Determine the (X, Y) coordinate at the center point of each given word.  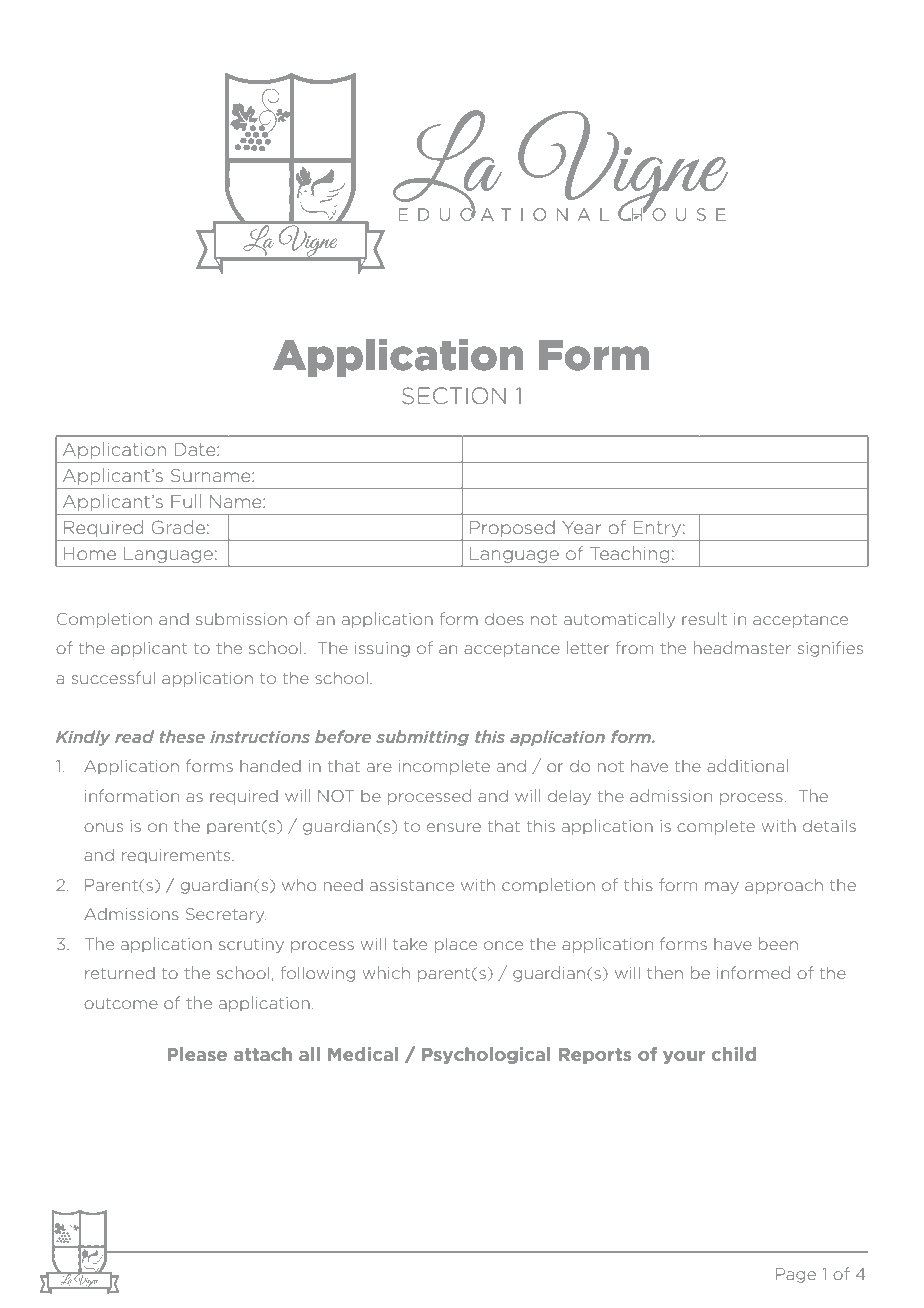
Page (796, 1275)
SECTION (454, 396)
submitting (422, 738)
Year (581, 527)
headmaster (742, 647)
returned (120, 973)
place (456, 945)
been (778, 943)
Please (197, 1054)
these (182, 736)
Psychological (486, 1055)
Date (196, 449)
